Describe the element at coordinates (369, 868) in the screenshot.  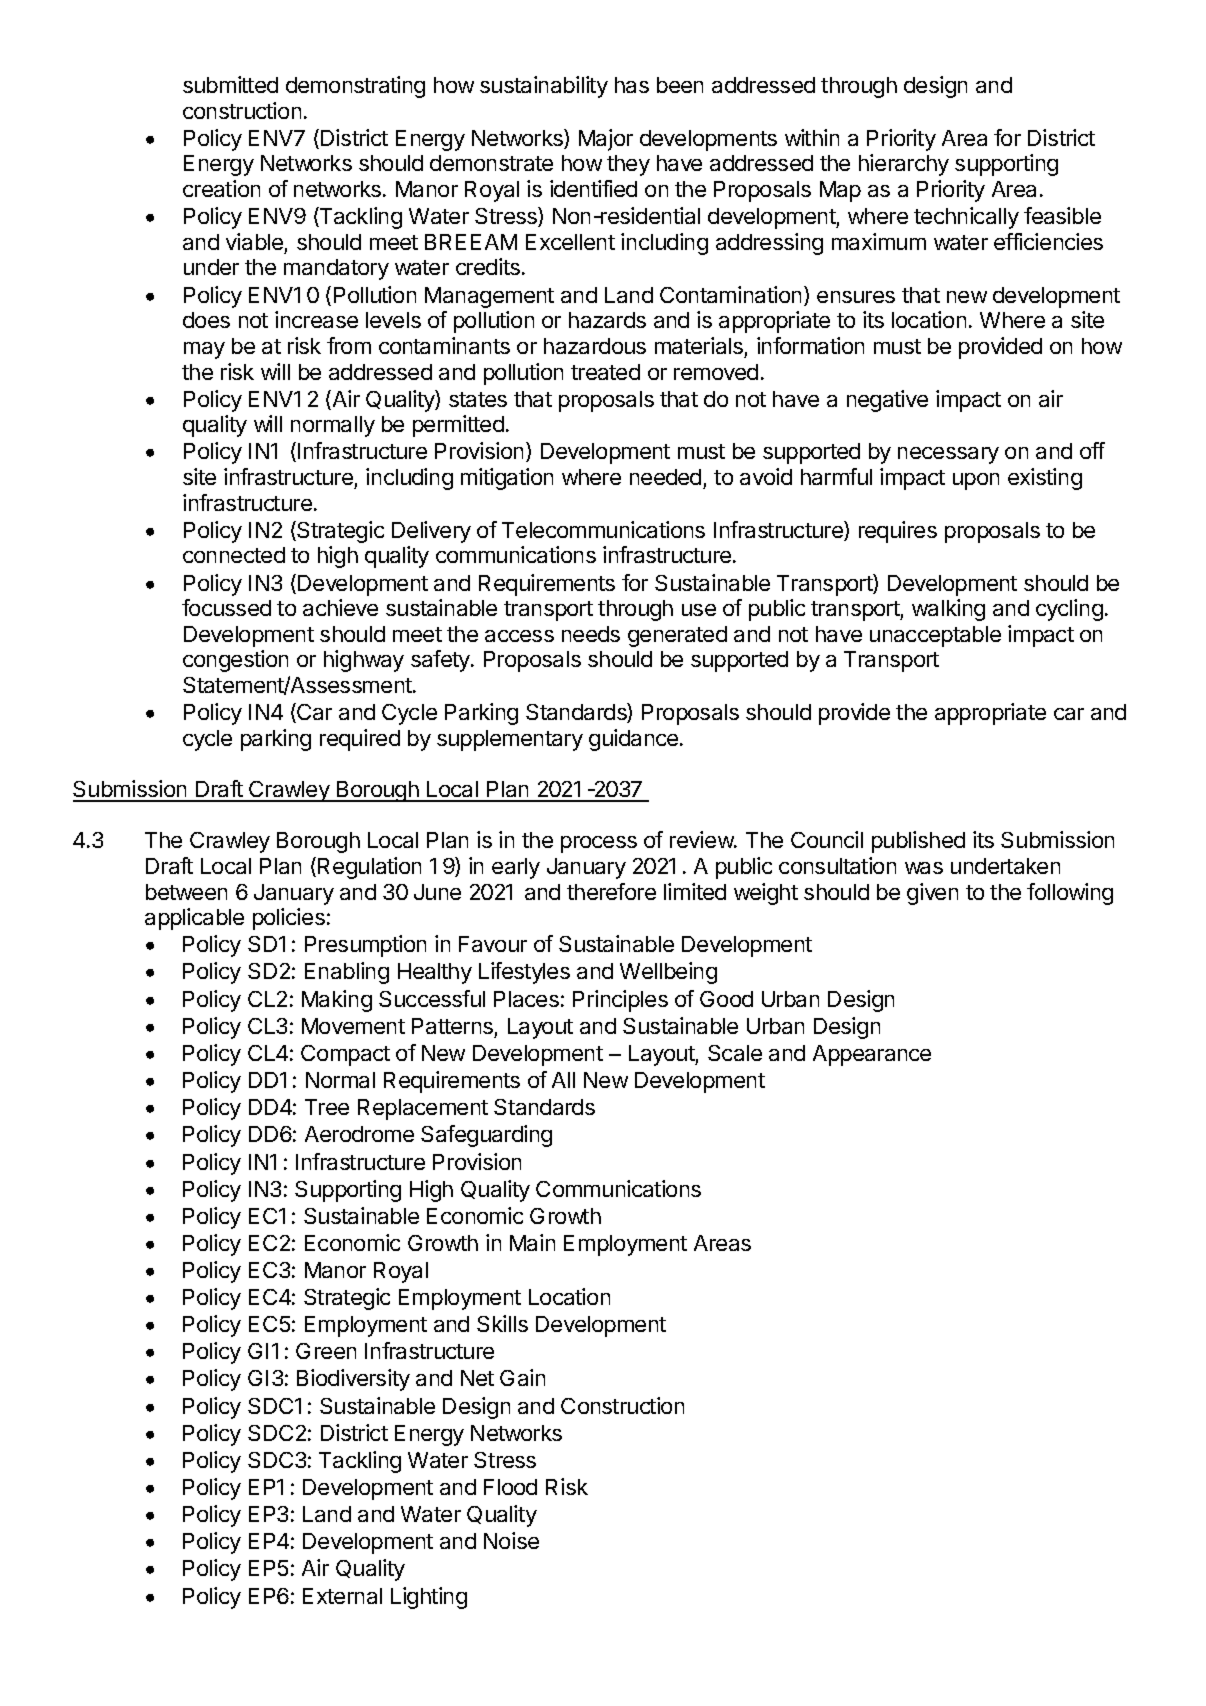
I see `Regulation` at that location.
